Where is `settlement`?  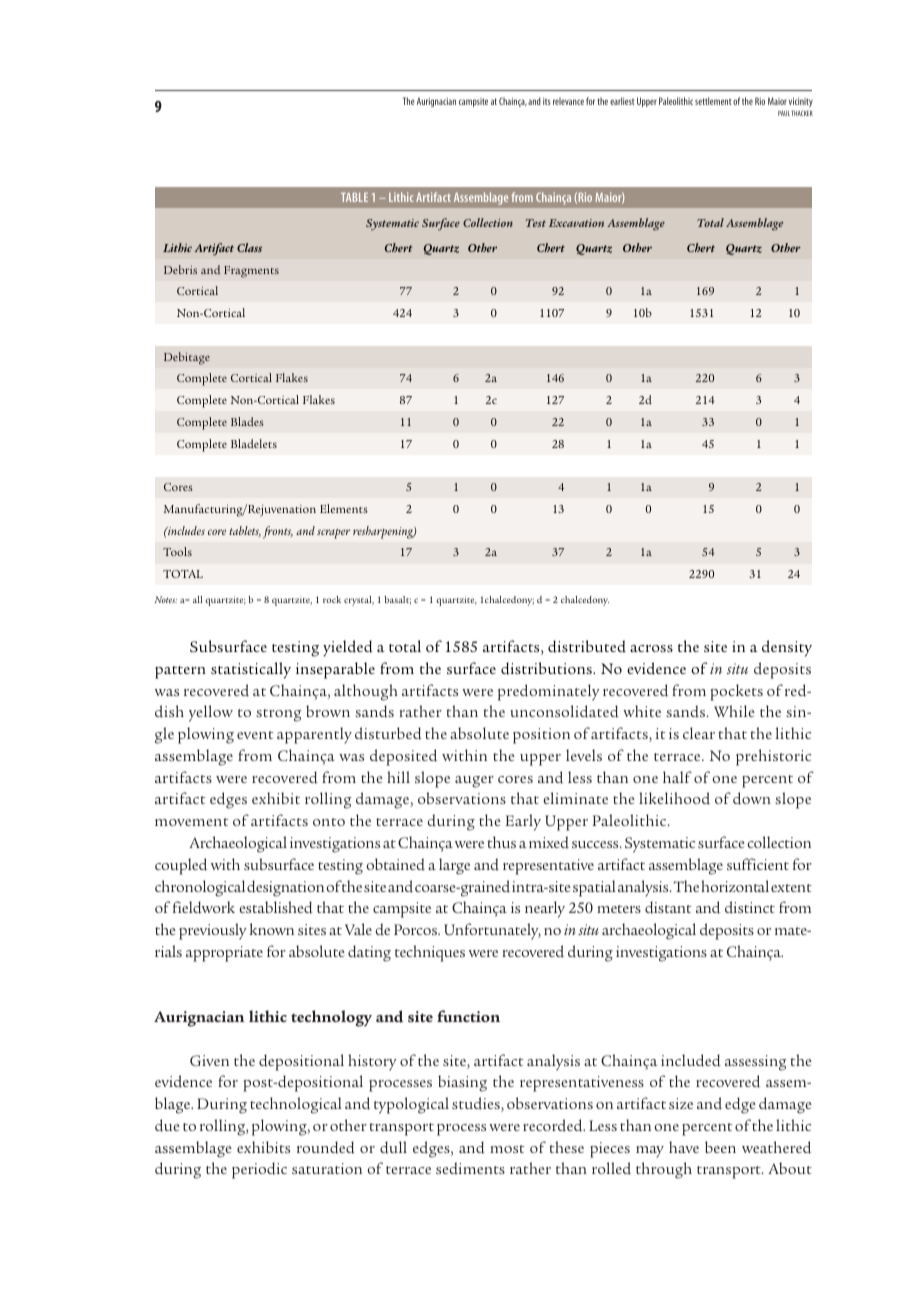
settlement is located at coordinates (713, 101).
